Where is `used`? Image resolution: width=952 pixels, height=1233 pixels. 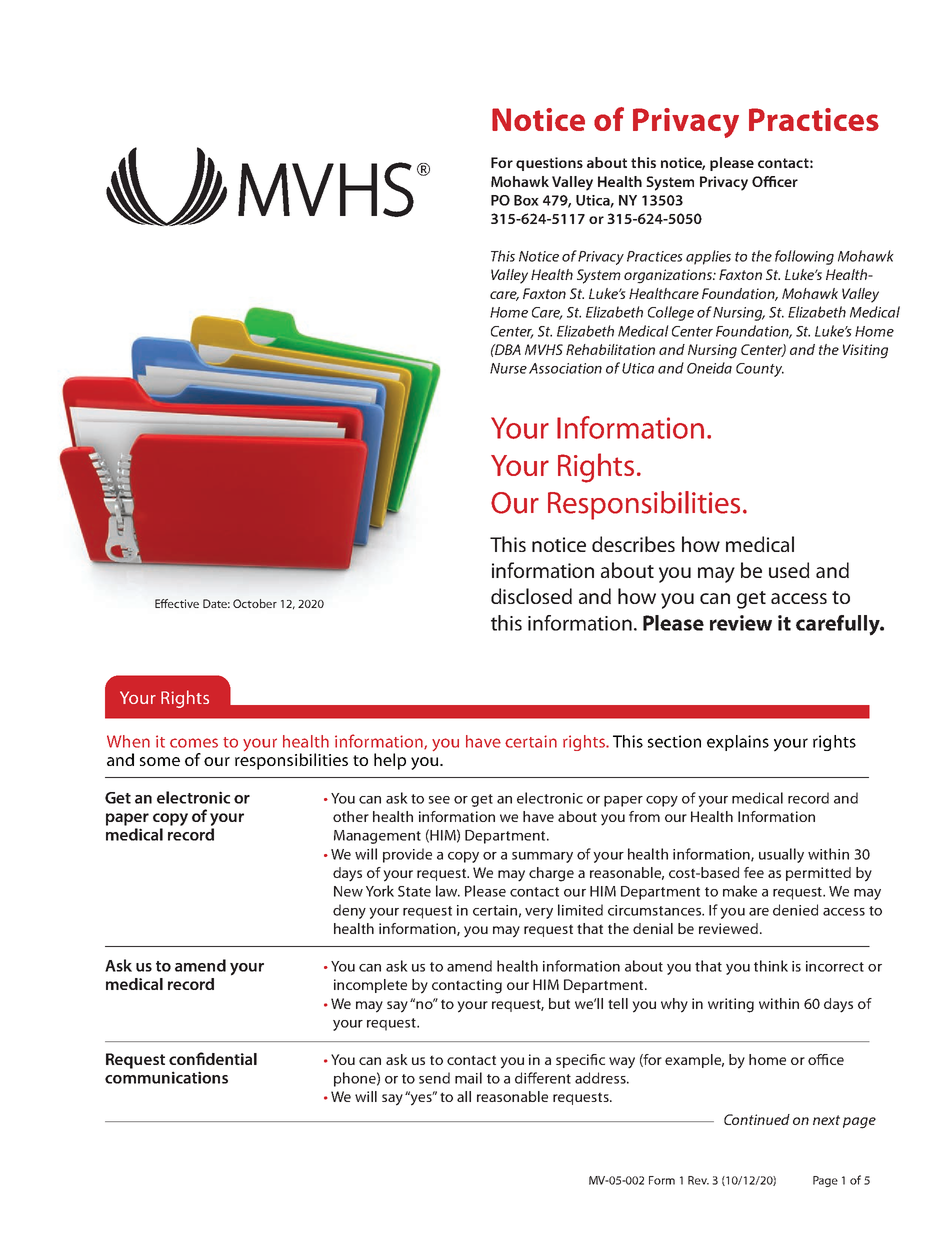 used is located at coordinates (789, 570).
